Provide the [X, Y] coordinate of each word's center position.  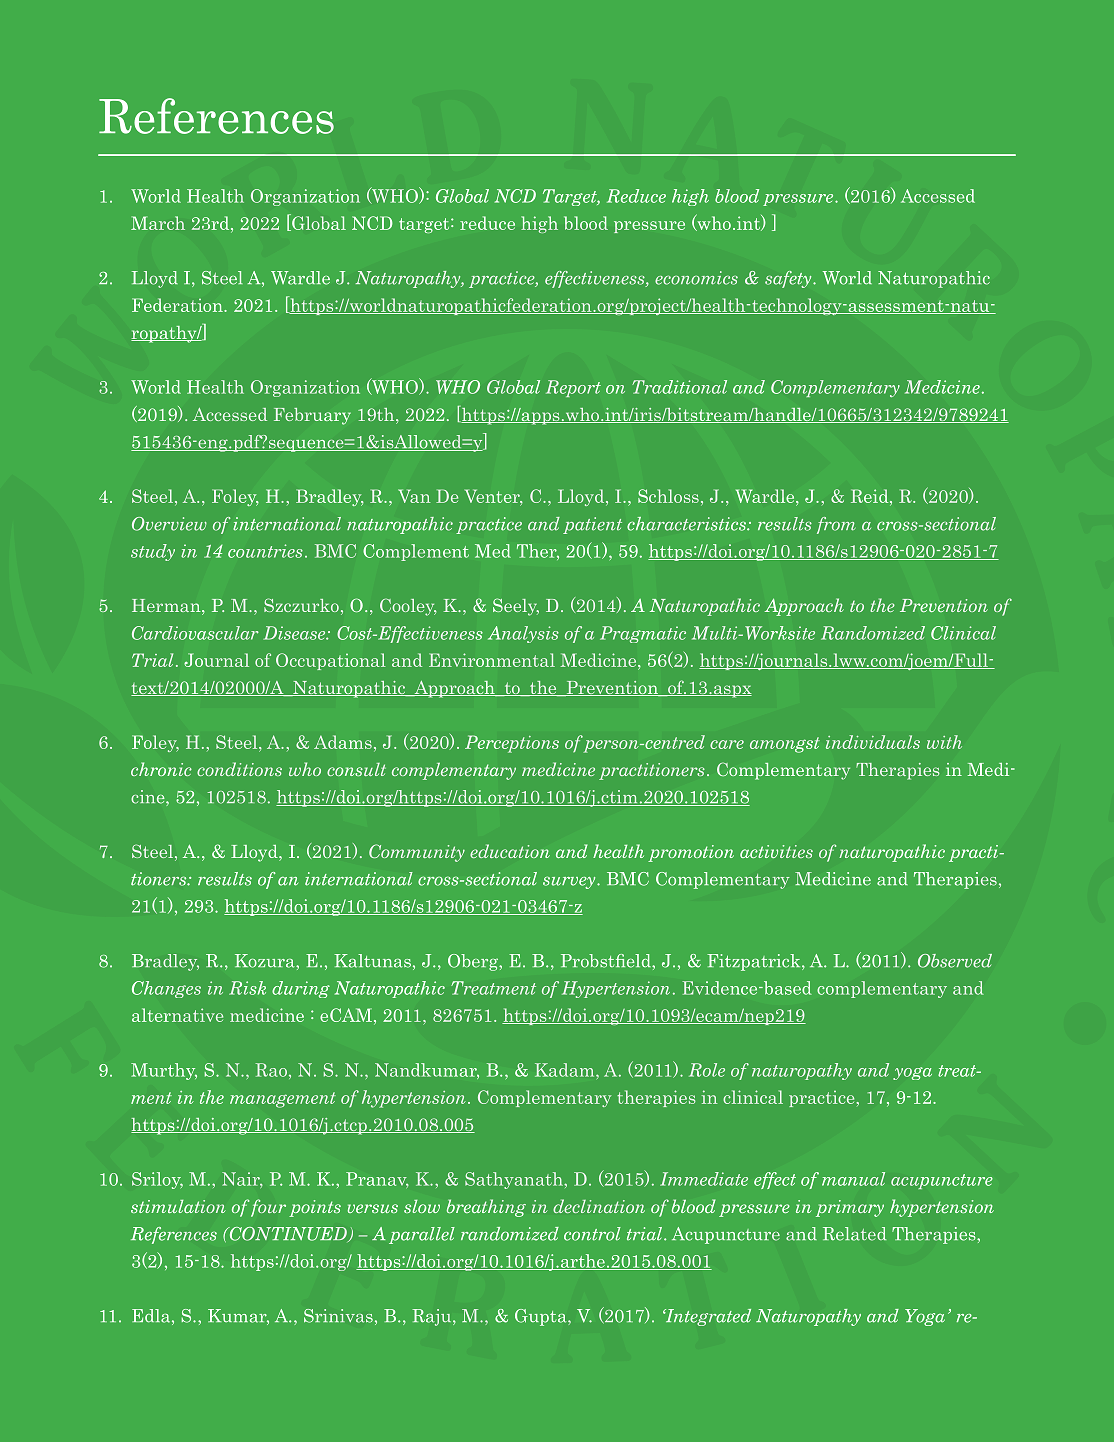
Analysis [523, 634]
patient [592, 525]
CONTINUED [288, 1234]
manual [853, 1179]
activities [776, 851]
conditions [239, 769]
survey [570, 882]
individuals [873, 742]
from [836, 525]
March [158, 223]
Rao [271, 1070]
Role [707, 1070]
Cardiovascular [195, 633]
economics [696, 278]
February [312, 416]
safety [789, 279]
